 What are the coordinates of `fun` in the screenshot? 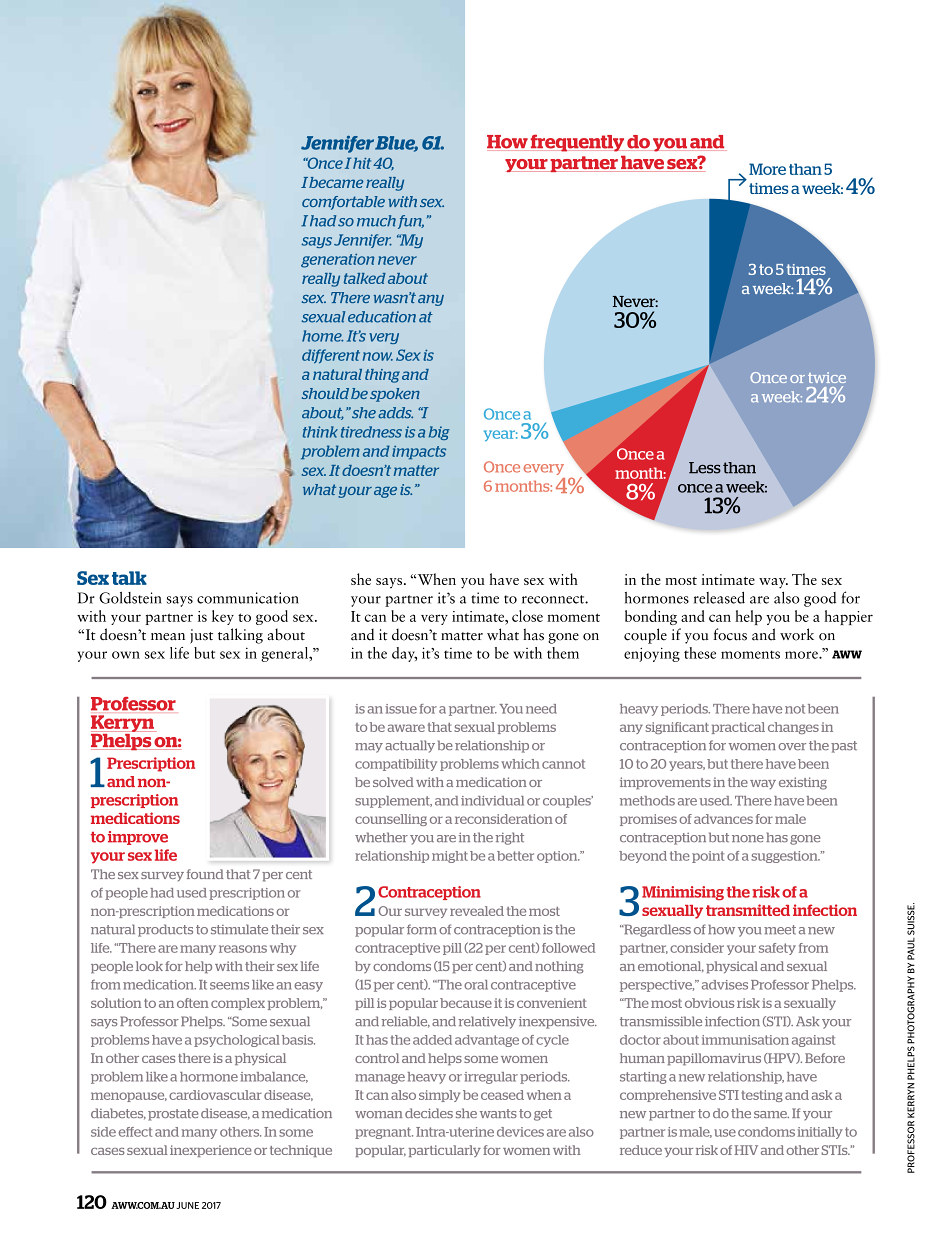 It's located at (411, 222).
